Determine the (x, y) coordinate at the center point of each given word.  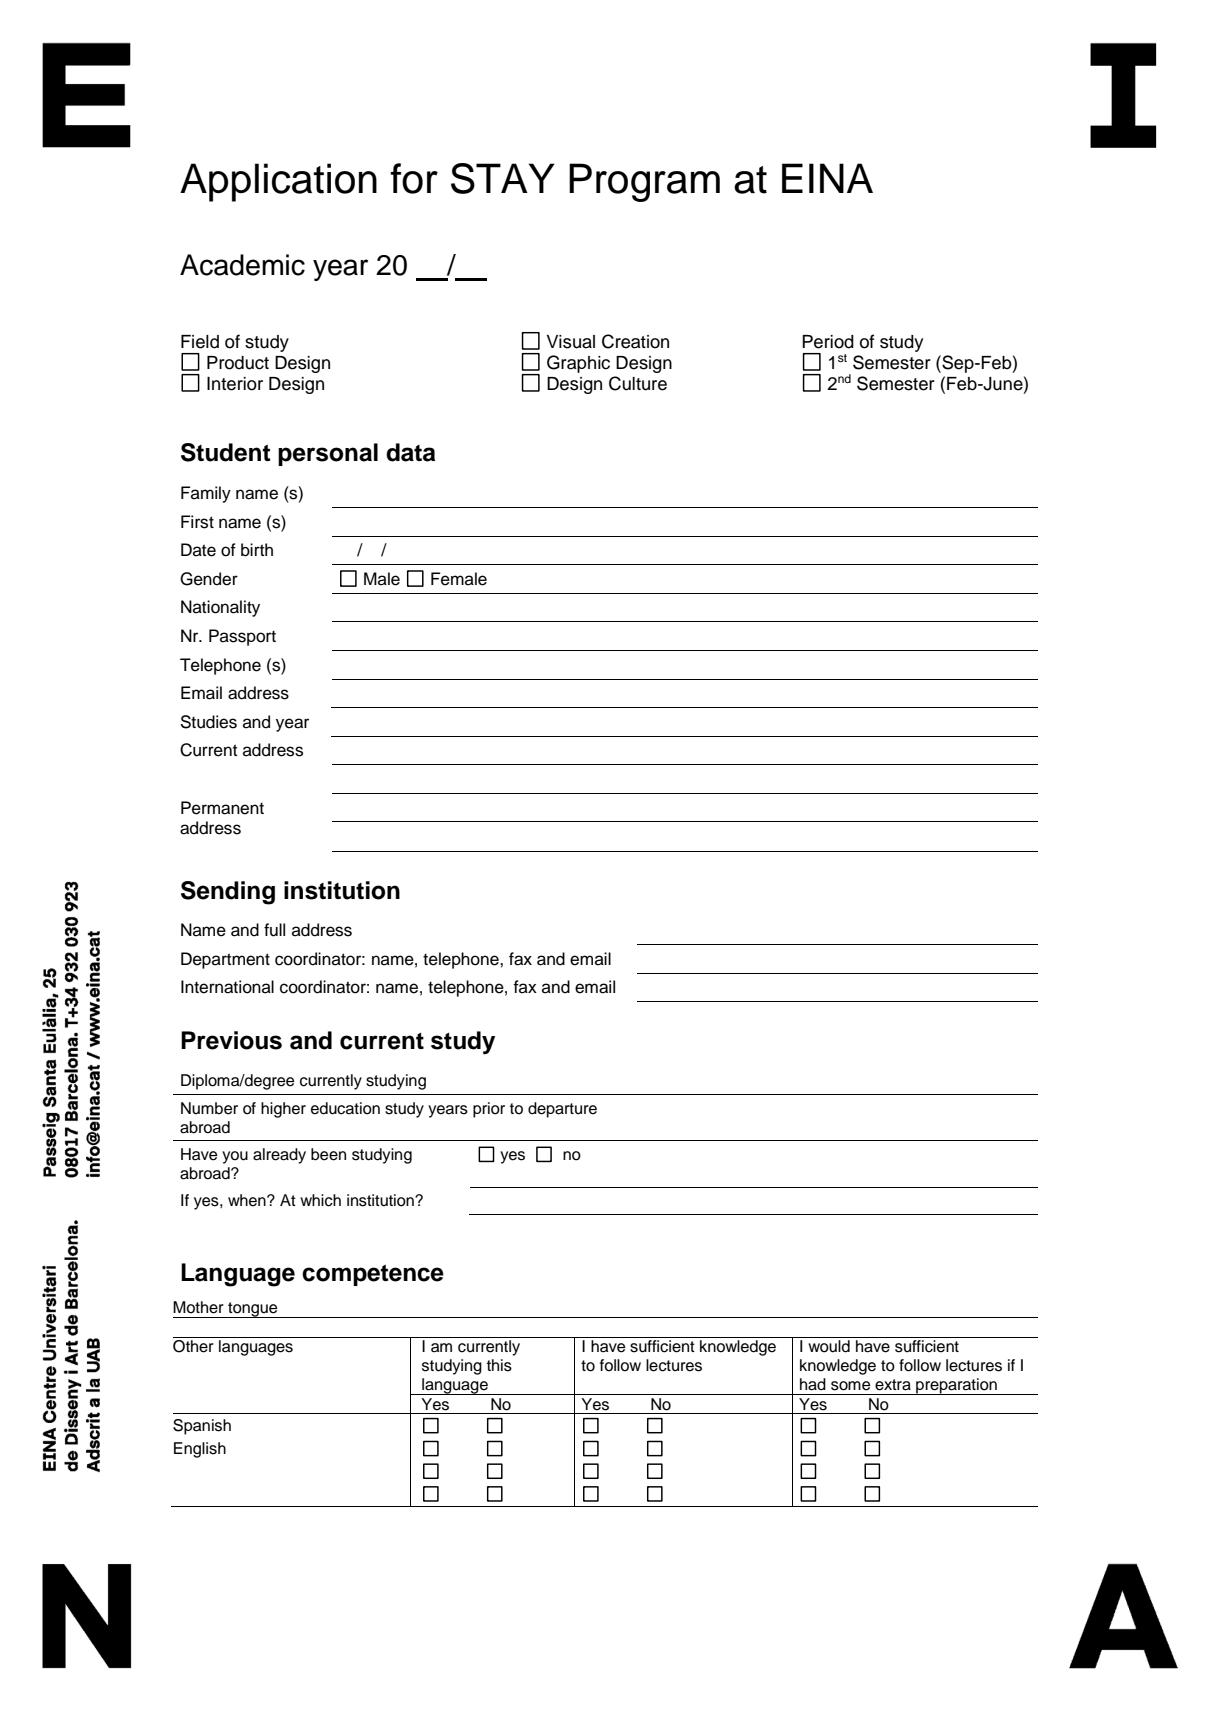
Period (828, 342)
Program (644, 182)
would (829, 1346)
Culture (638, 383)
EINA (827, 178)
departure (562, 1110)
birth (257, 550)
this (499, 1365)
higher (283, 1110)
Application (278, 182)
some (850, 1386)
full (274, 930)
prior (489, 1110)
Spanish (202, 1427)
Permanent (222, 808)
